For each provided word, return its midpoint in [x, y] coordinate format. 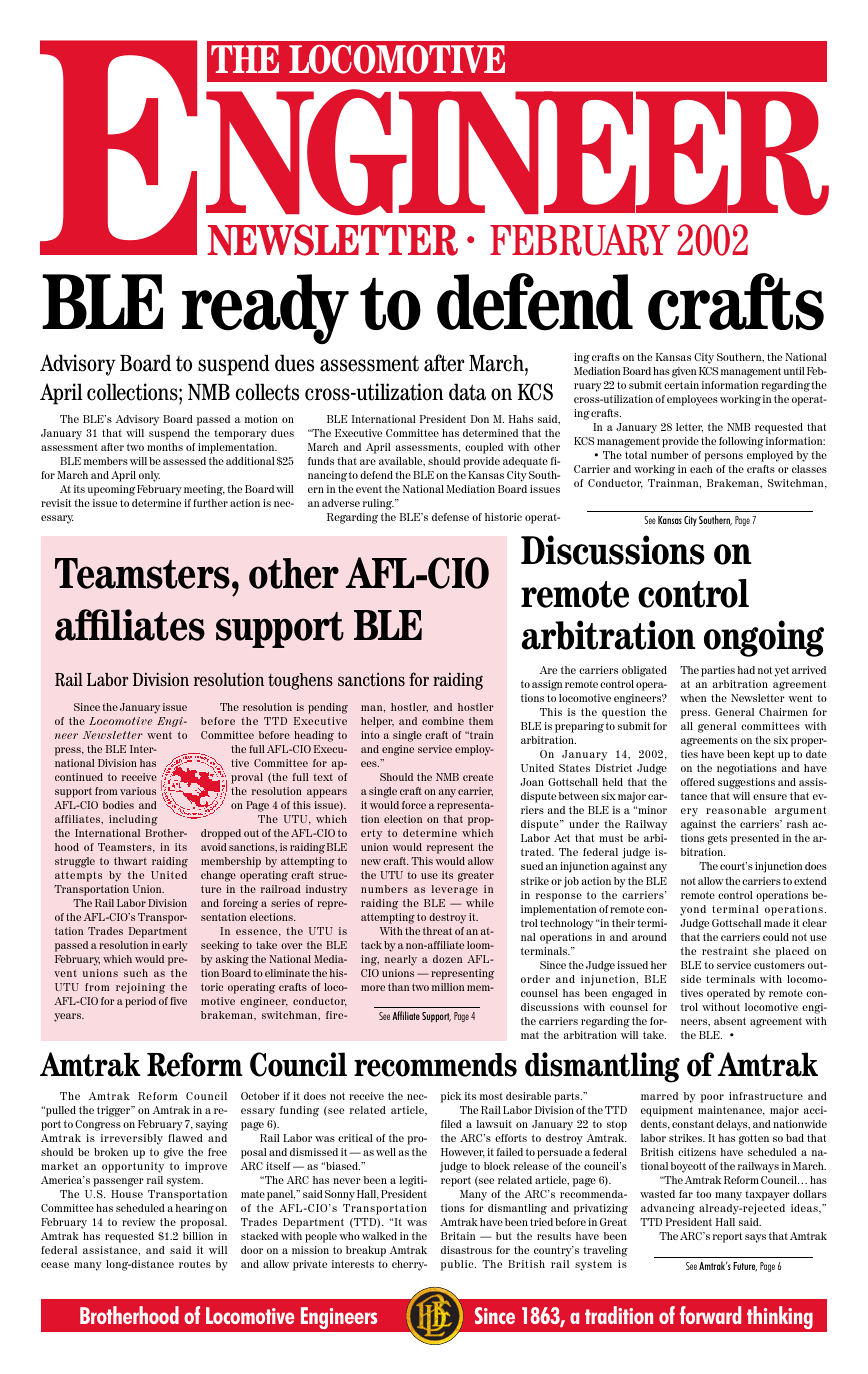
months [165, 447]
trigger [115, 1111]
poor [712, 1098]
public [458, 1265]
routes [195, 1264]
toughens [300, 681]
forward [710, 1315]
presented [755, 839]
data [467, 392]
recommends [435, 1065]
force [414, 805]
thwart [130, 861]
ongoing [764, 638]
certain [681, 385]
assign [547, 685]
